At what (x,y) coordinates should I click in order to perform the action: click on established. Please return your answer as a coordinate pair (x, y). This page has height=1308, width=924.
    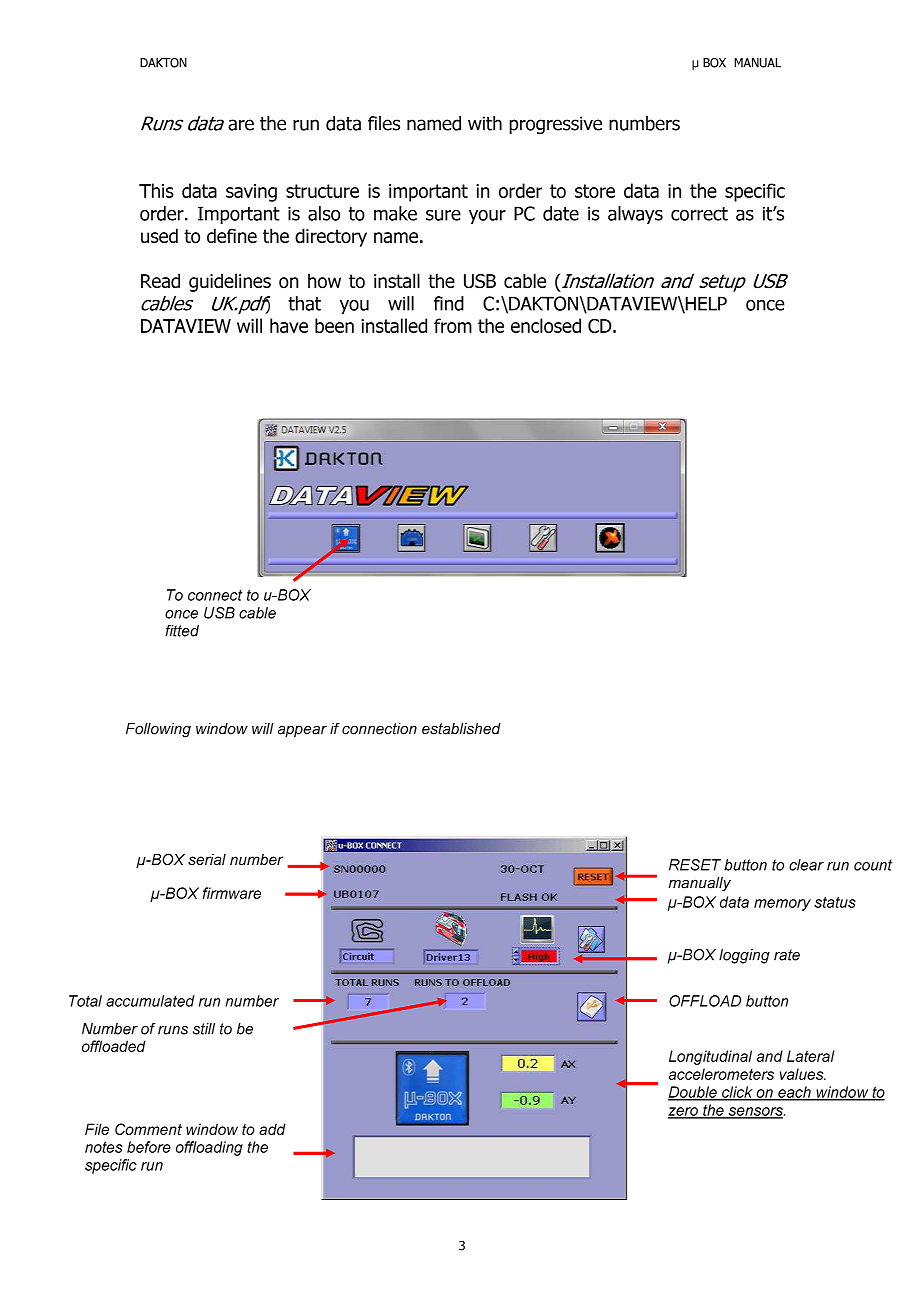
    Looking at the image, I should click on (461, 729).
